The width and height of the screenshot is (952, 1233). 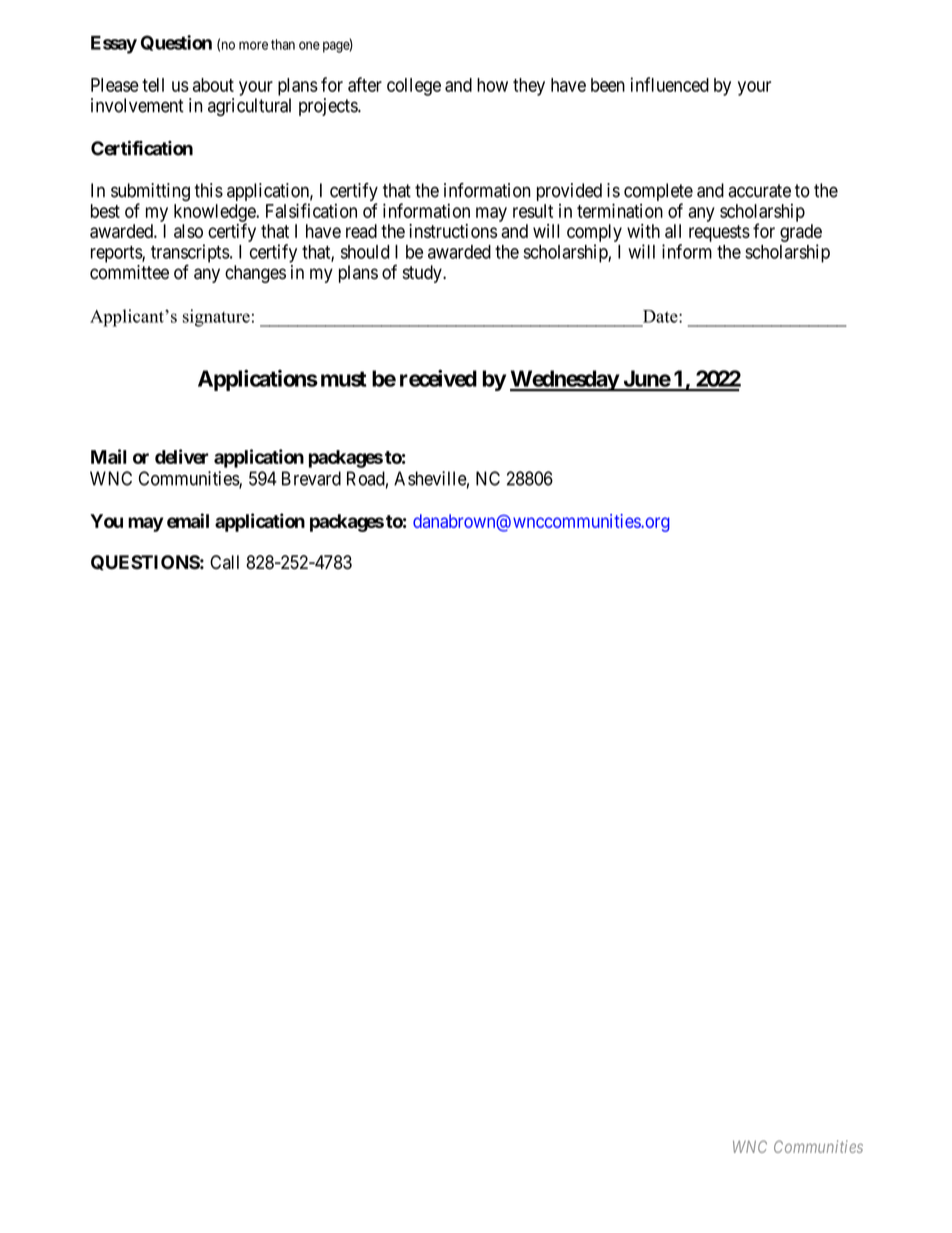 What do you see at coordinates (453, 231) in the screenshot?
I see `instructions` at bounding box center [453, 231].
